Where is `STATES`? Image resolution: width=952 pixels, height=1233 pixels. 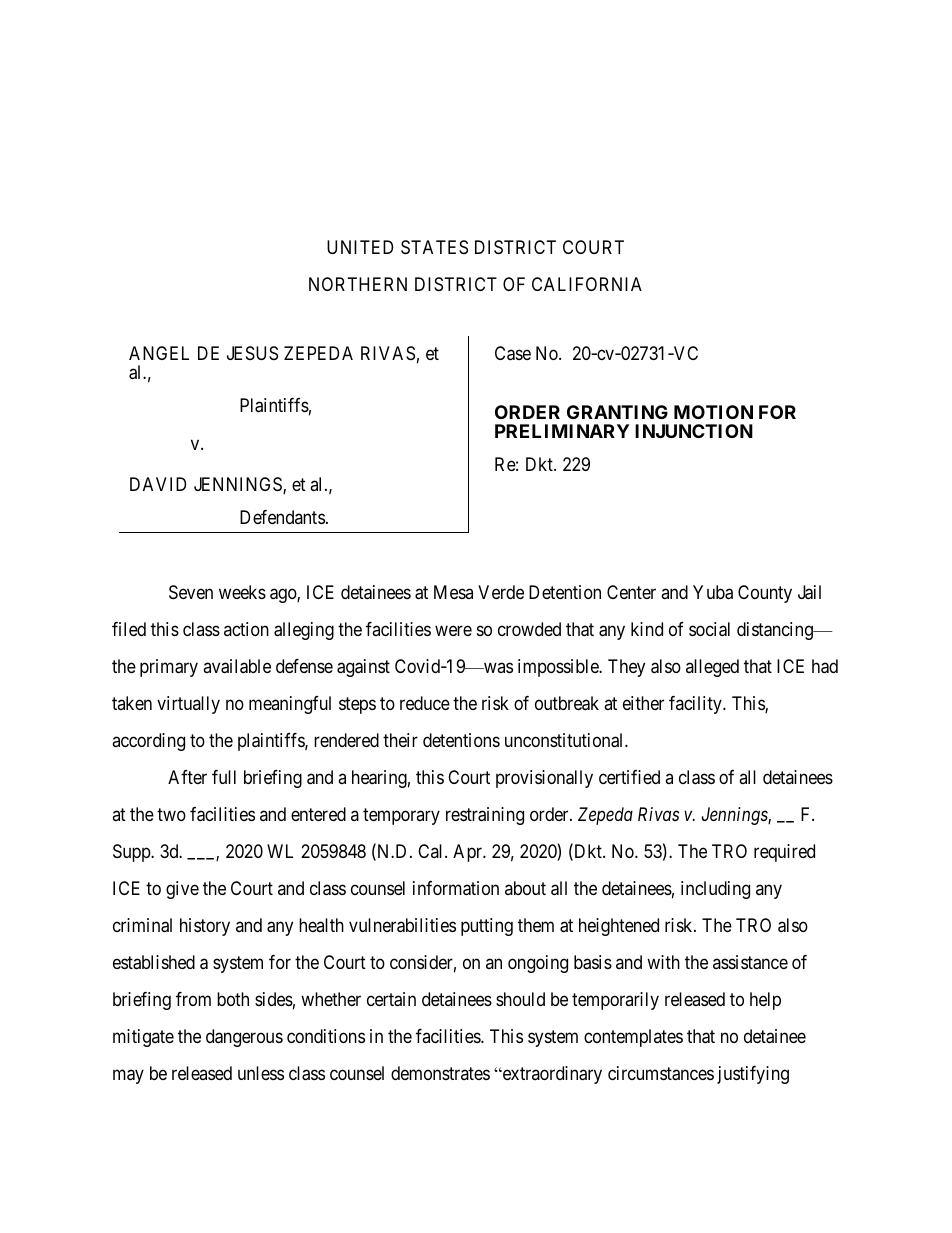
STATES is located at coordinates (434, 247).
